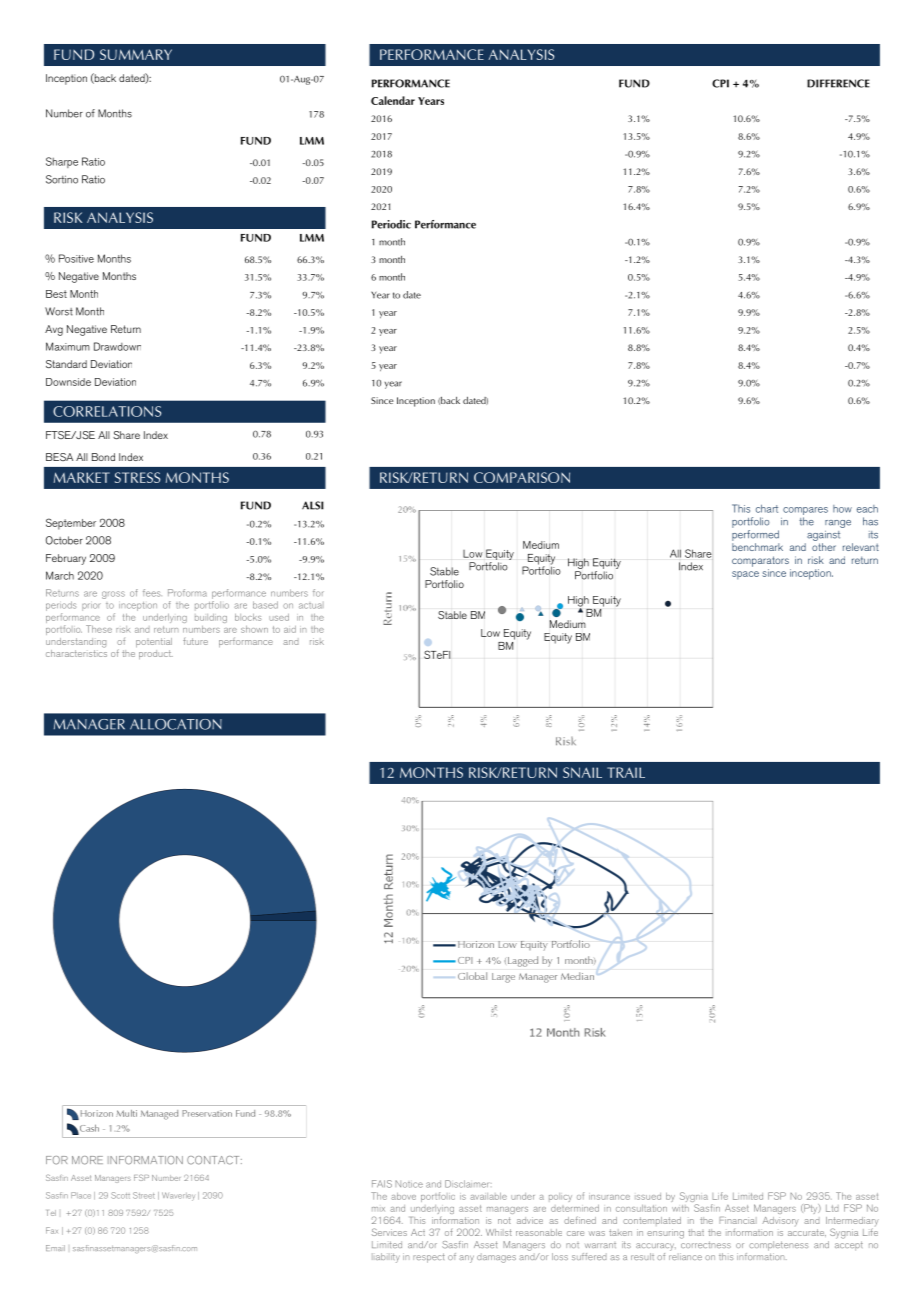  I want to click on Whilst, so click(499, 1232).
